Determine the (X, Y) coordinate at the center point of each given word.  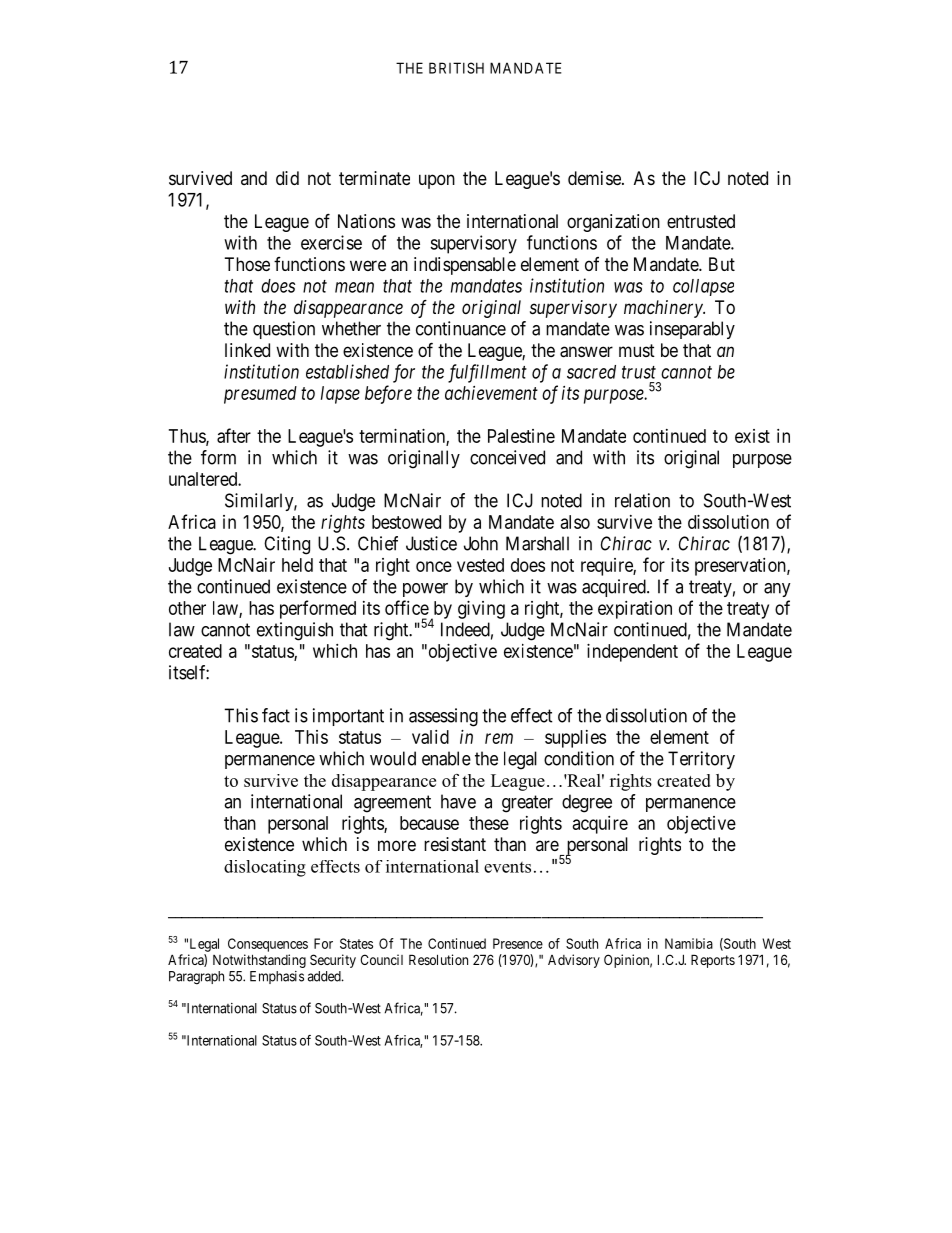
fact (276, 715)
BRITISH (456, 68)
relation (642, 500)
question (284, 330)
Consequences (268, 945)
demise (595, 178)
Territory (701, 760)
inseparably (692, 330)
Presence (518, 943)
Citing (287, 545)
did (287, 178)
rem (499, 738)
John (481, 543)
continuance (461, 328)
